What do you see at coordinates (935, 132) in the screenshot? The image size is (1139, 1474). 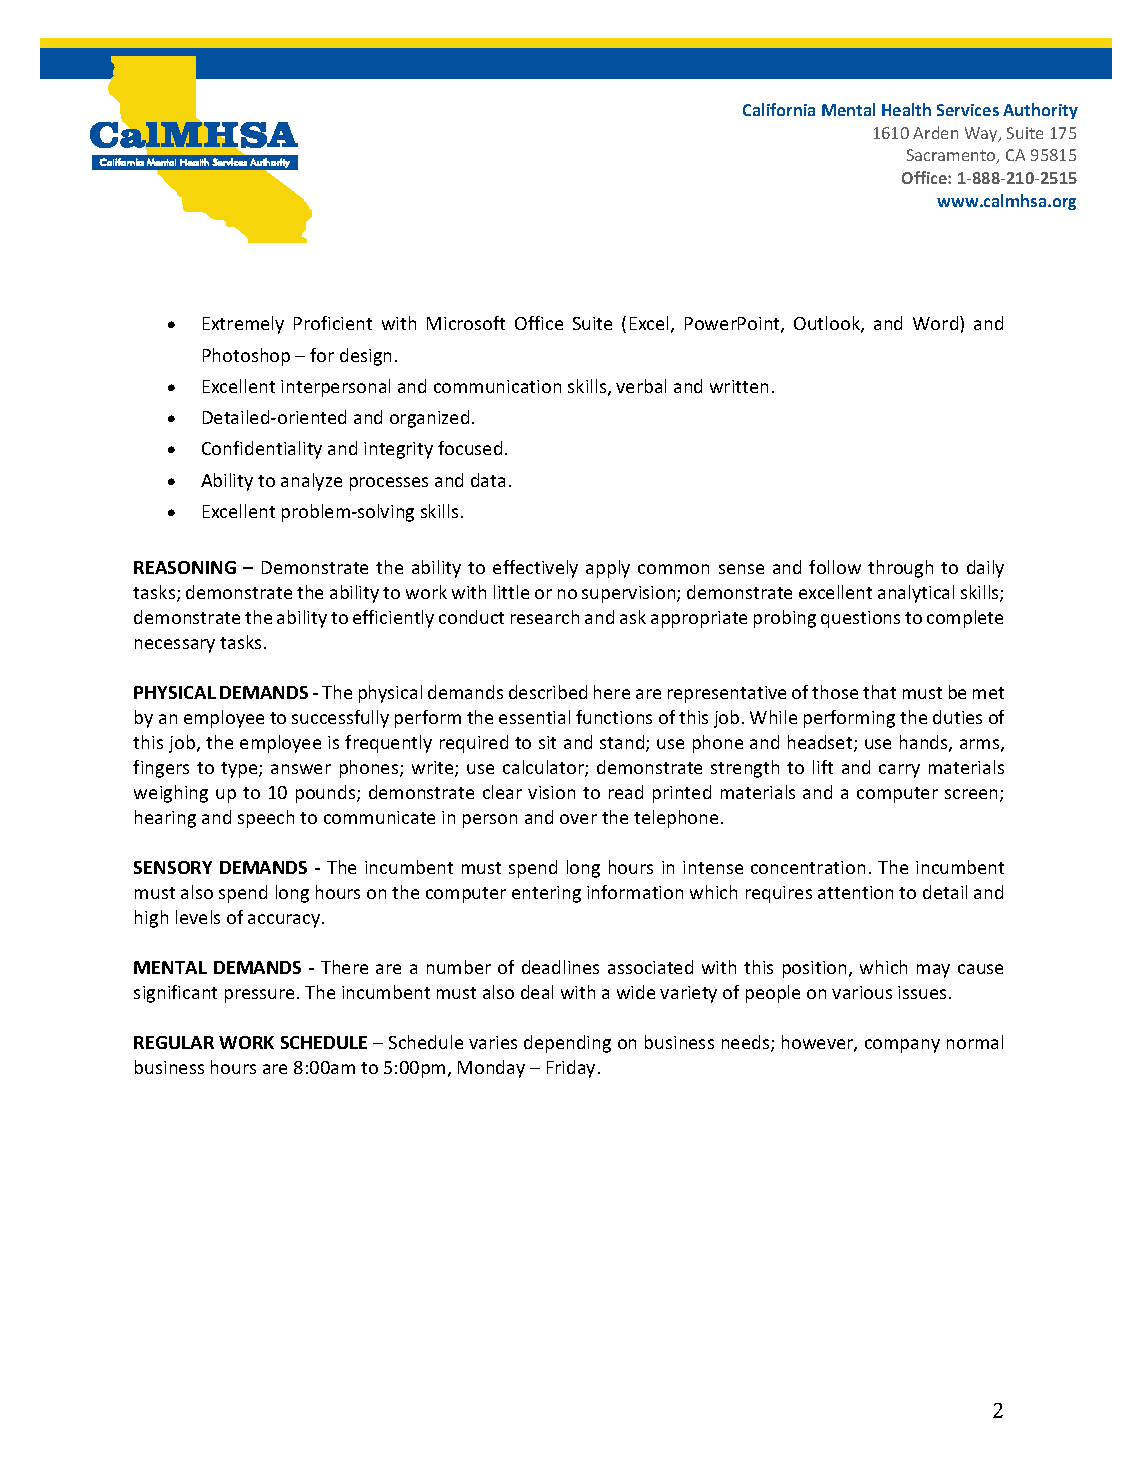 I see `Arden` at bounding box center [935, 132].
